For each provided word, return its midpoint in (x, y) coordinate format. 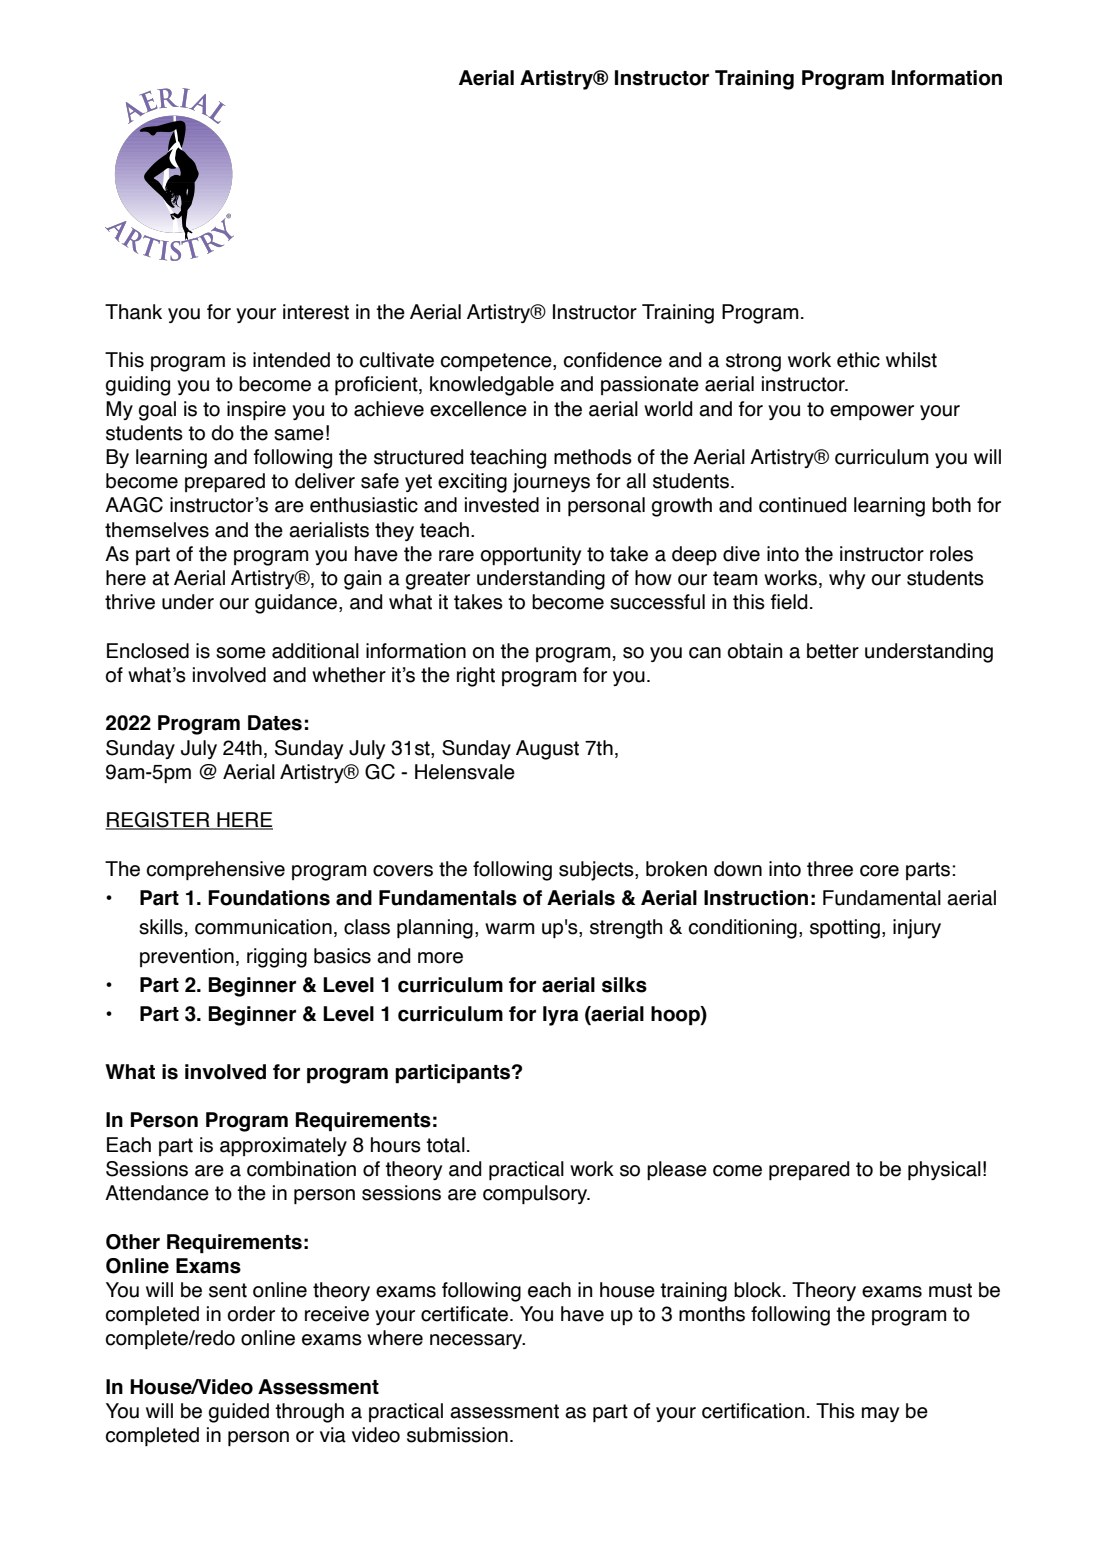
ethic (858, 360)
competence (497, 362)
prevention (187, 957)
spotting (845, 929)
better (833, 651)
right (476, 677)
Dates (275, 723)
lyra (560, 1016)
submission (457, 1435)
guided (239, 1413)
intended (291, 360)
